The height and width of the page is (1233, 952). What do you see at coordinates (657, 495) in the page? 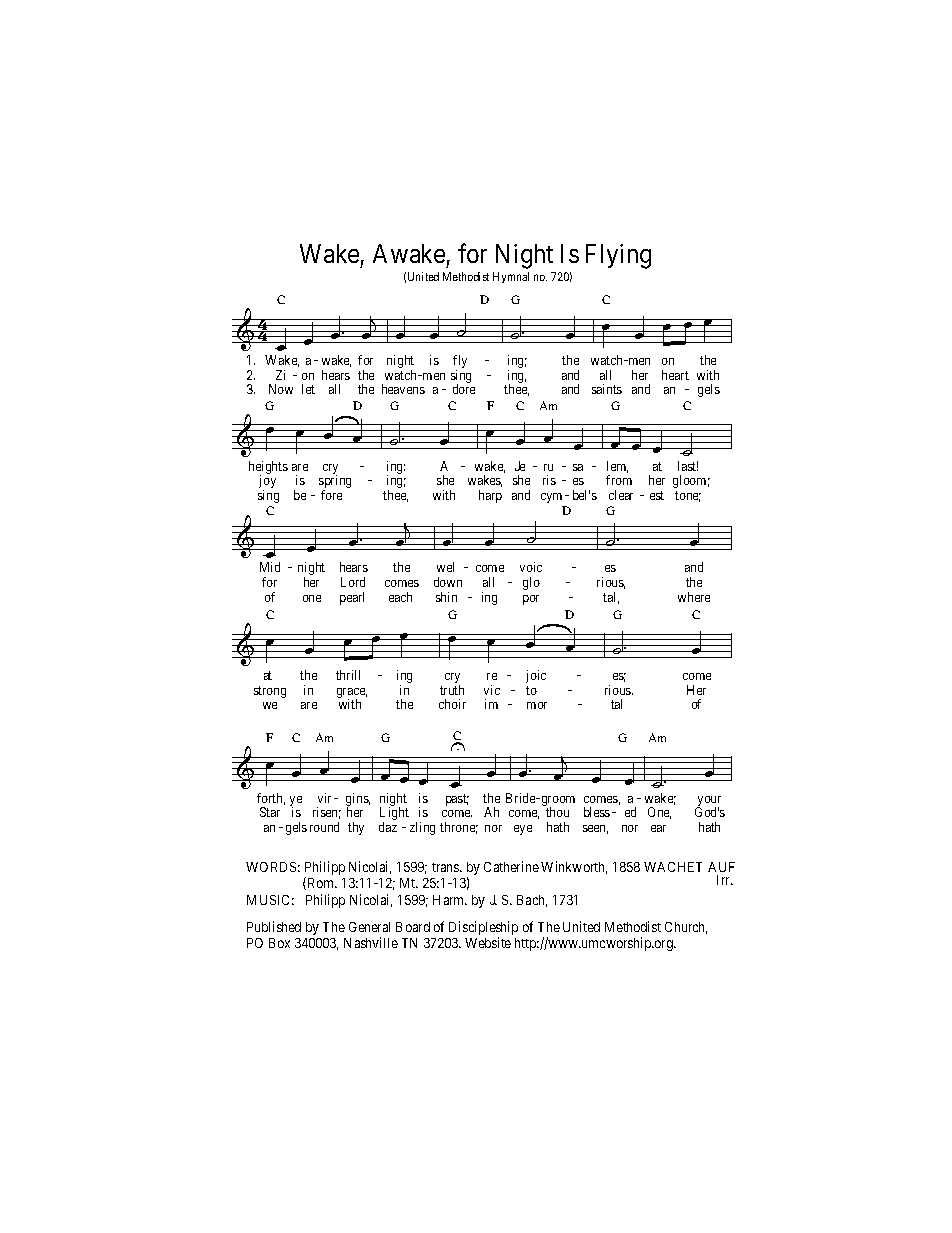
I see `est` at bounding box center [657, 495].
